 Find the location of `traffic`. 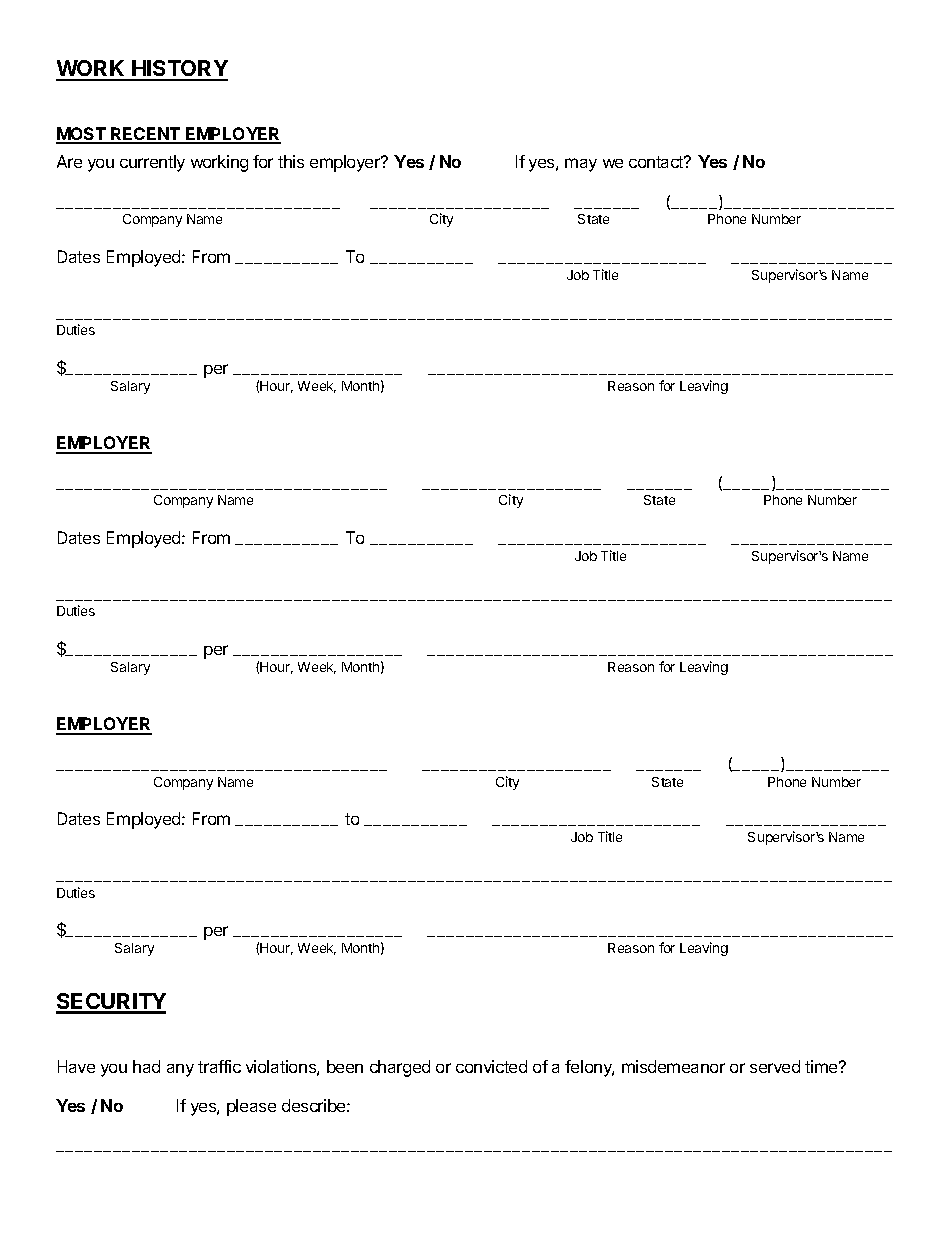

traffic is located at coordinates (219, 1066).
